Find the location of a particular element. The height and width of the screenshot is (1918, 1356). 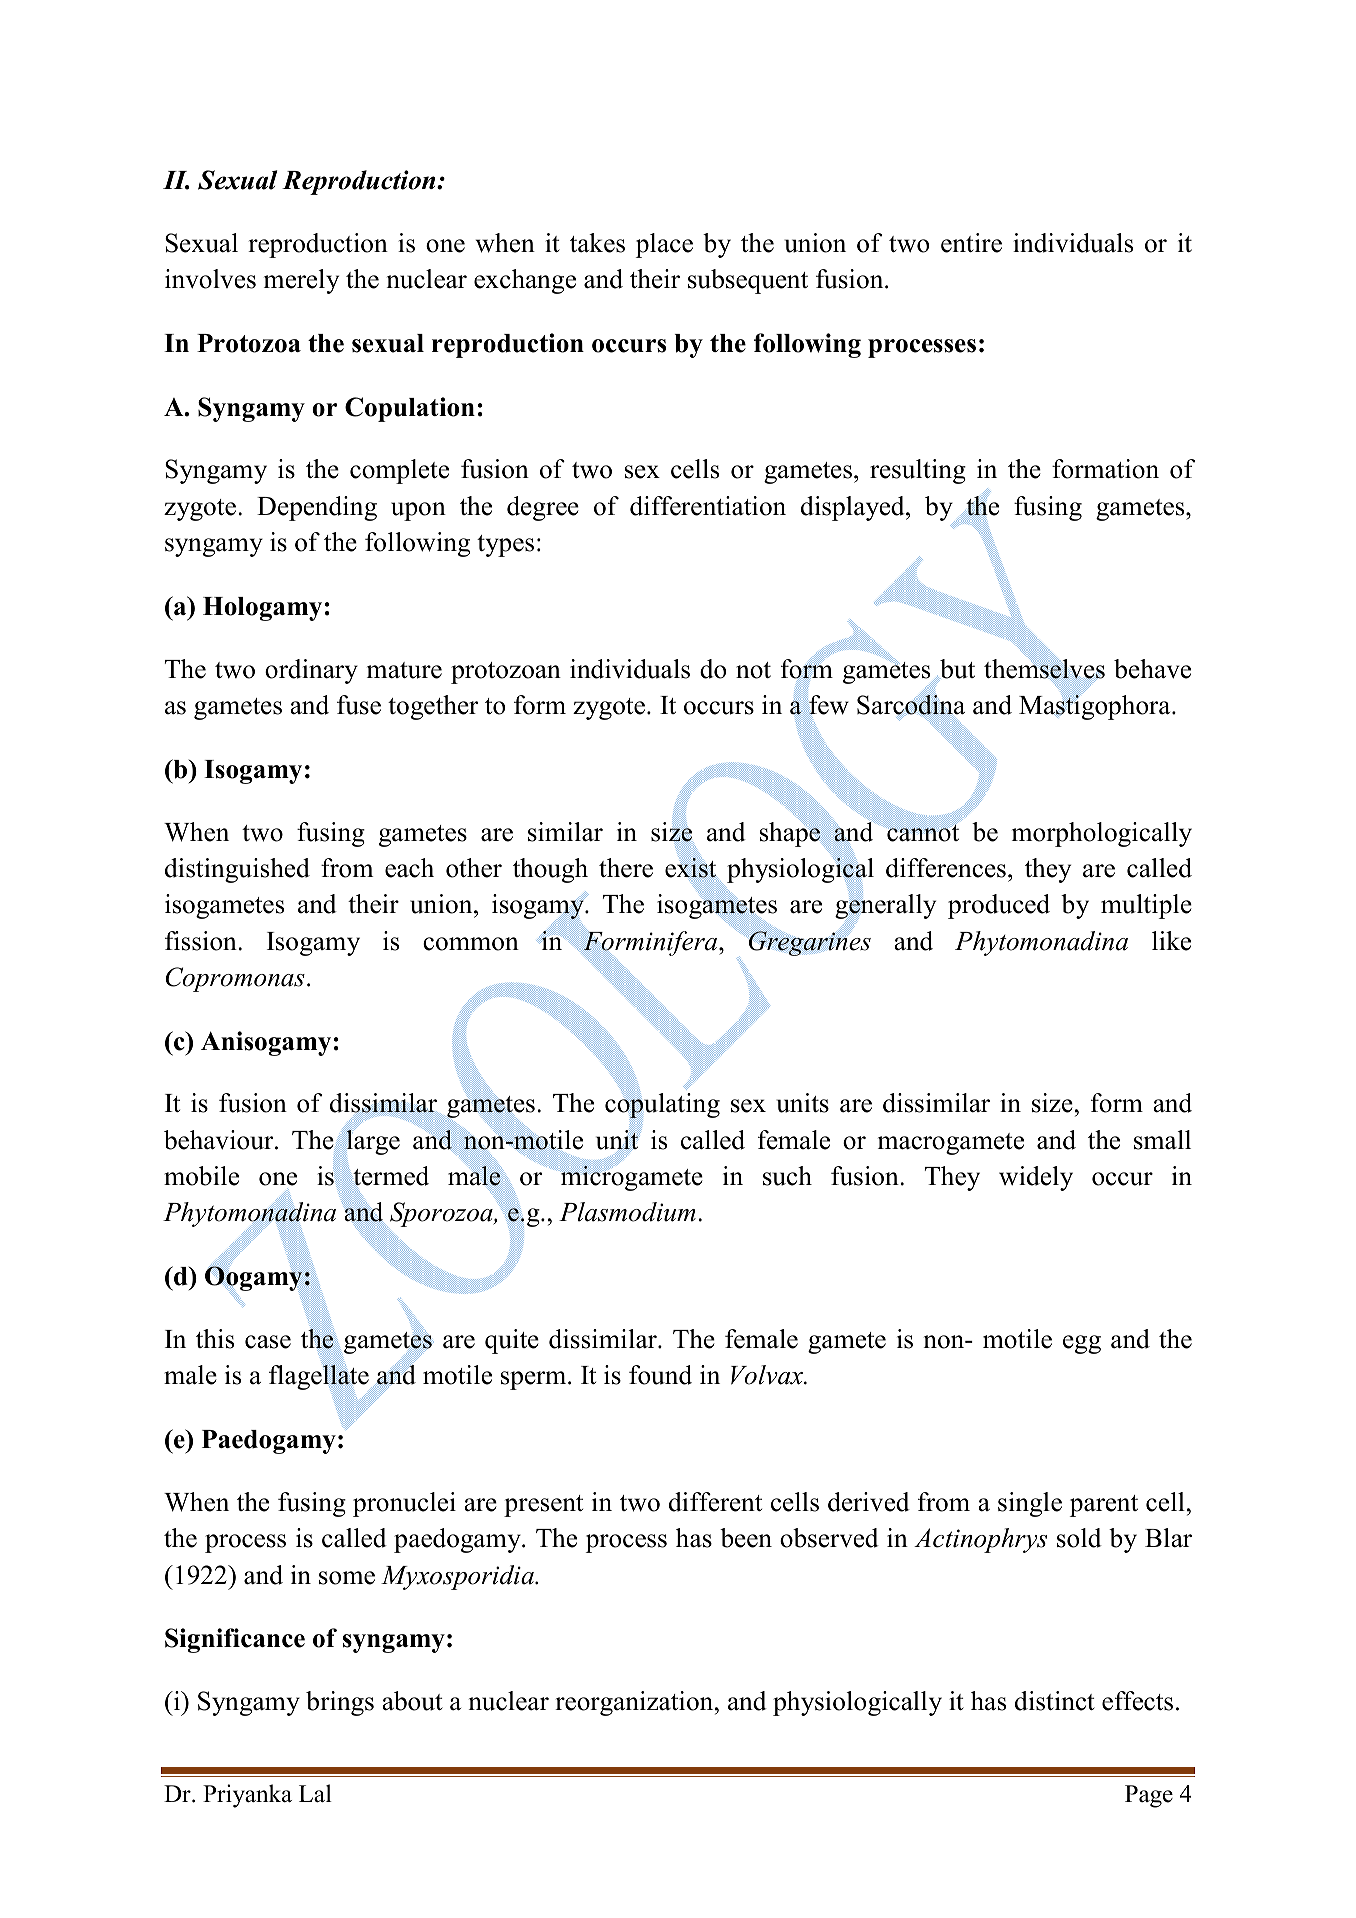

place is located at coordinates (664, 245).
